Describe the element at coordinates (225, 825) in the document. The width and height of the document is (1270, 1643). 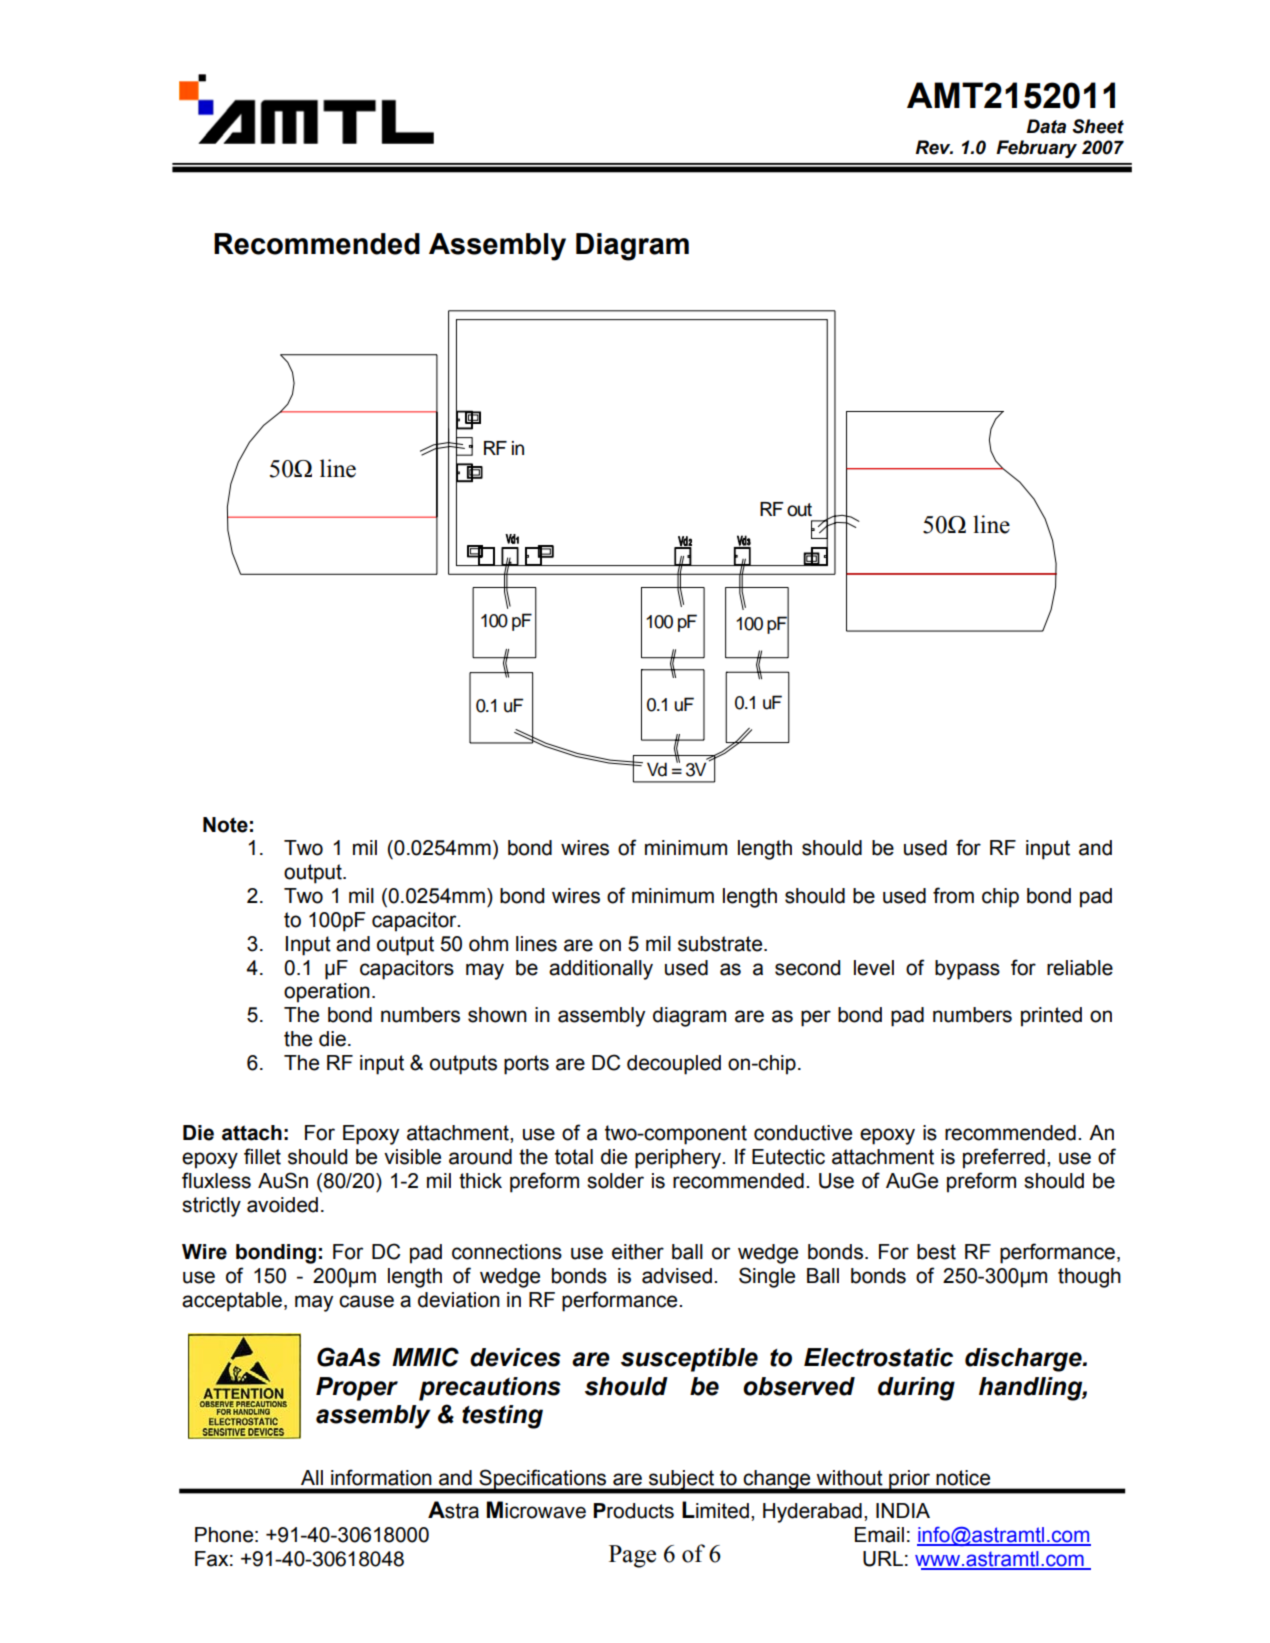
I see `Note` at that location.
